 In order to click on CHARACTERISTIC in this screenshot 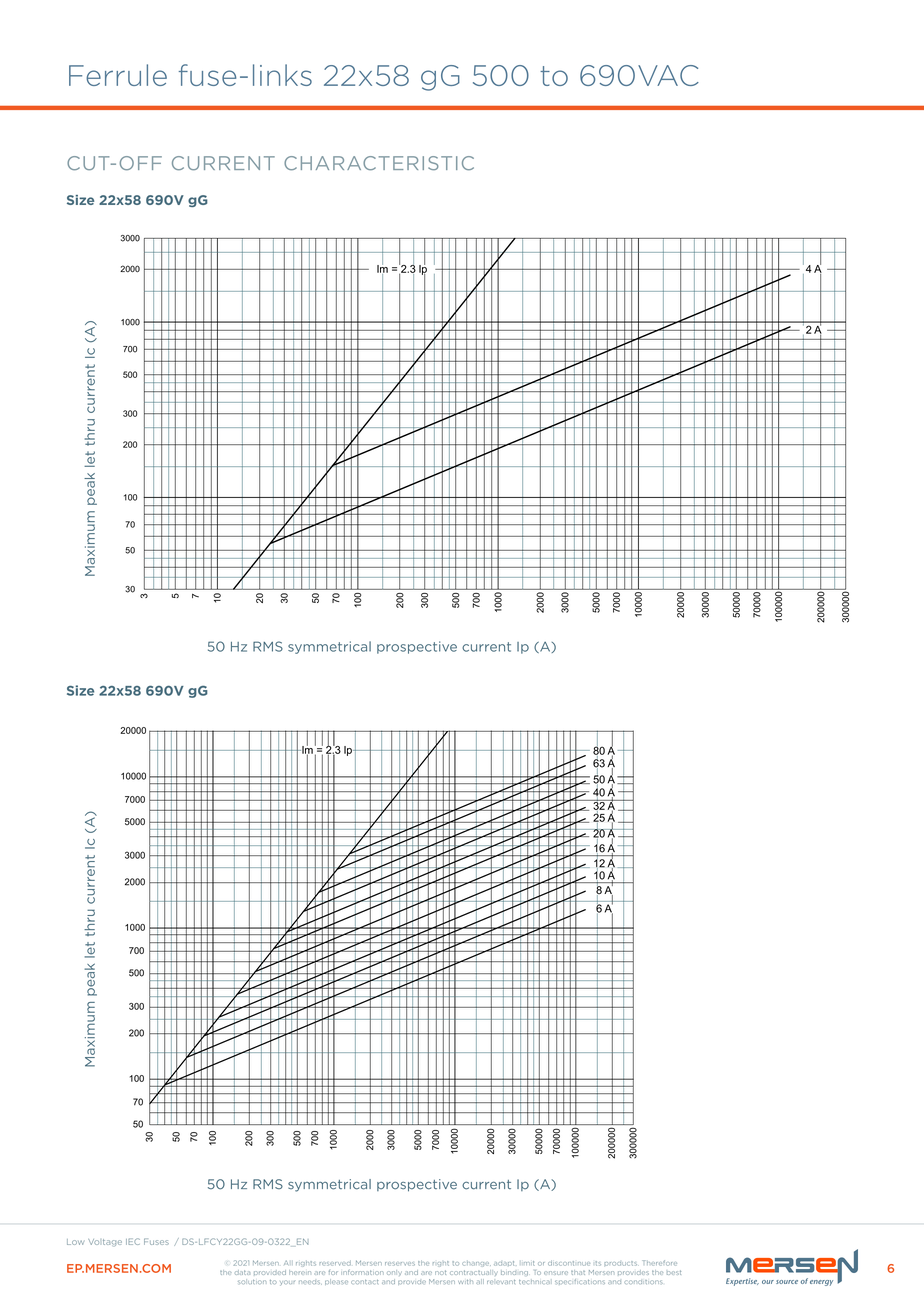, I will do `click(379, 163)`.
